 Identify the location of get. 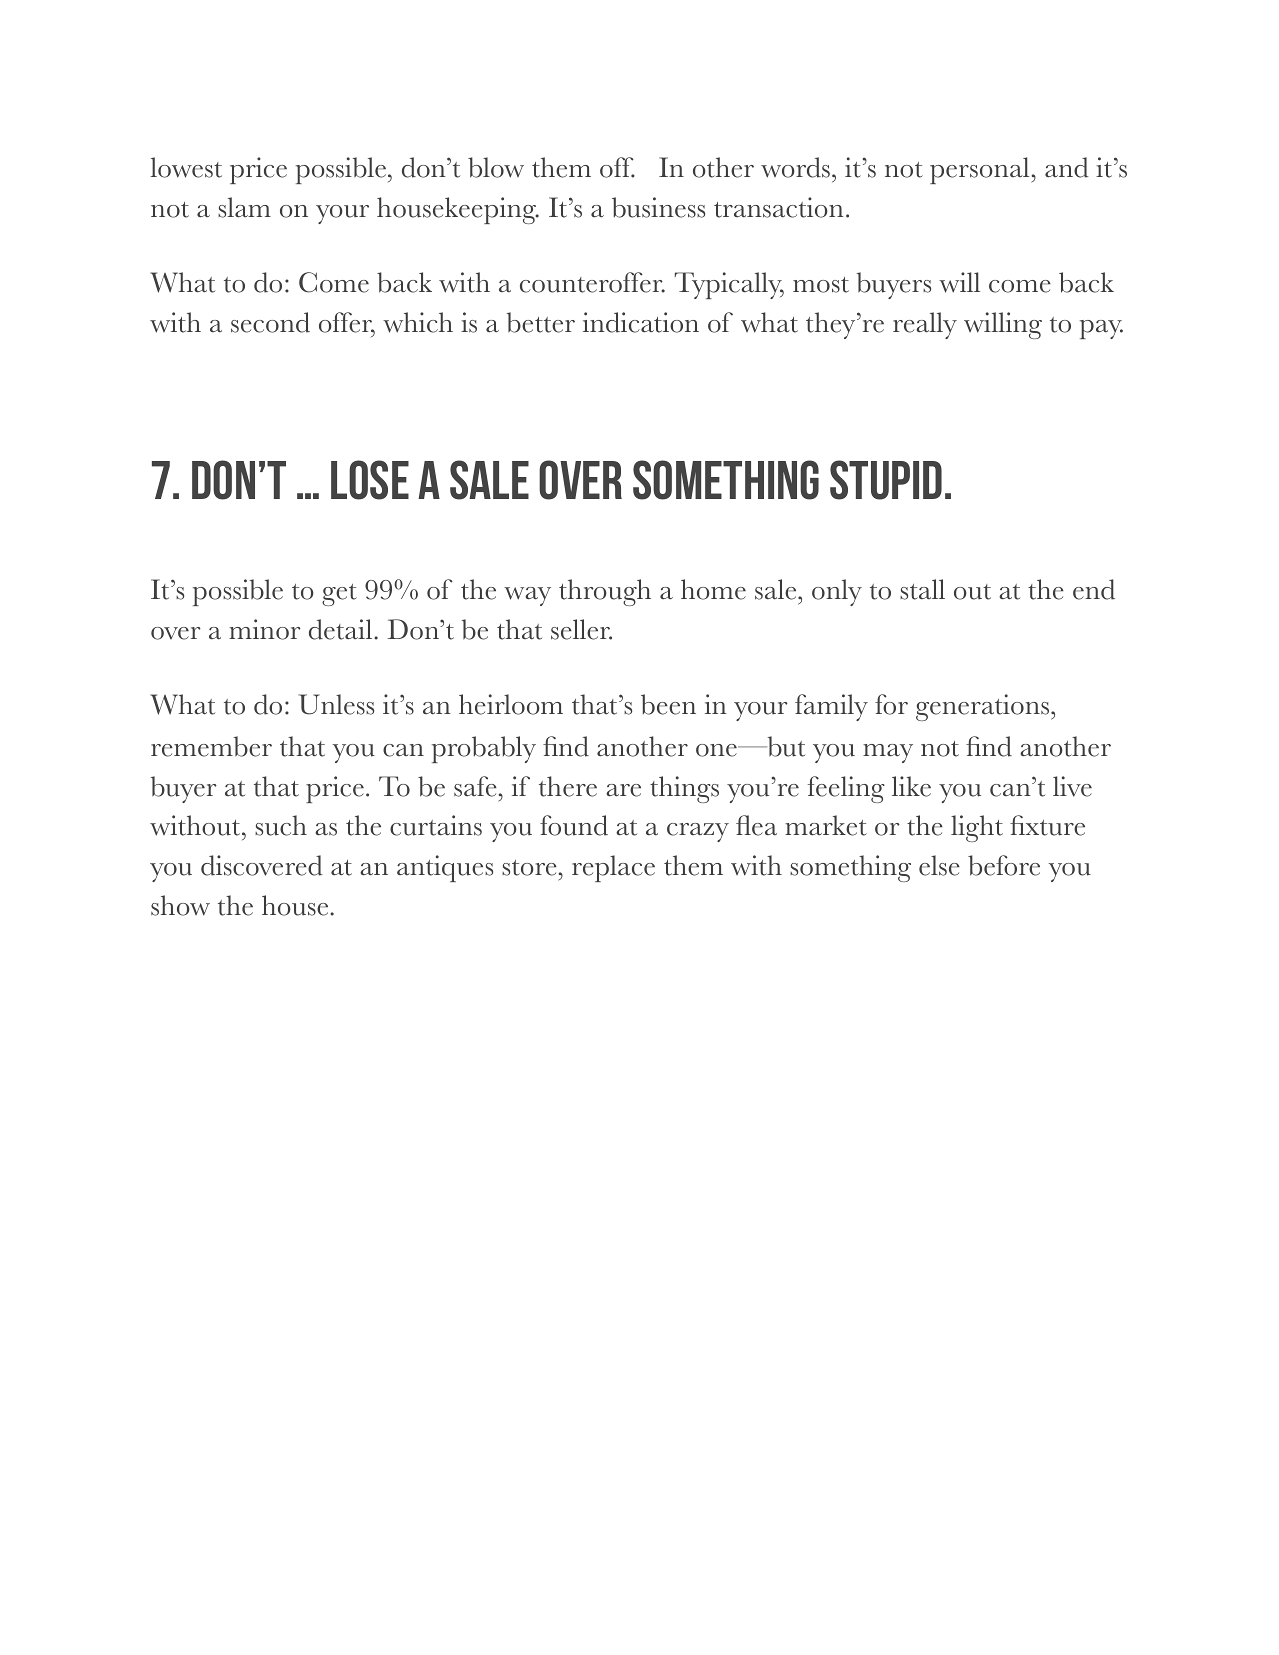
(339, 595).
